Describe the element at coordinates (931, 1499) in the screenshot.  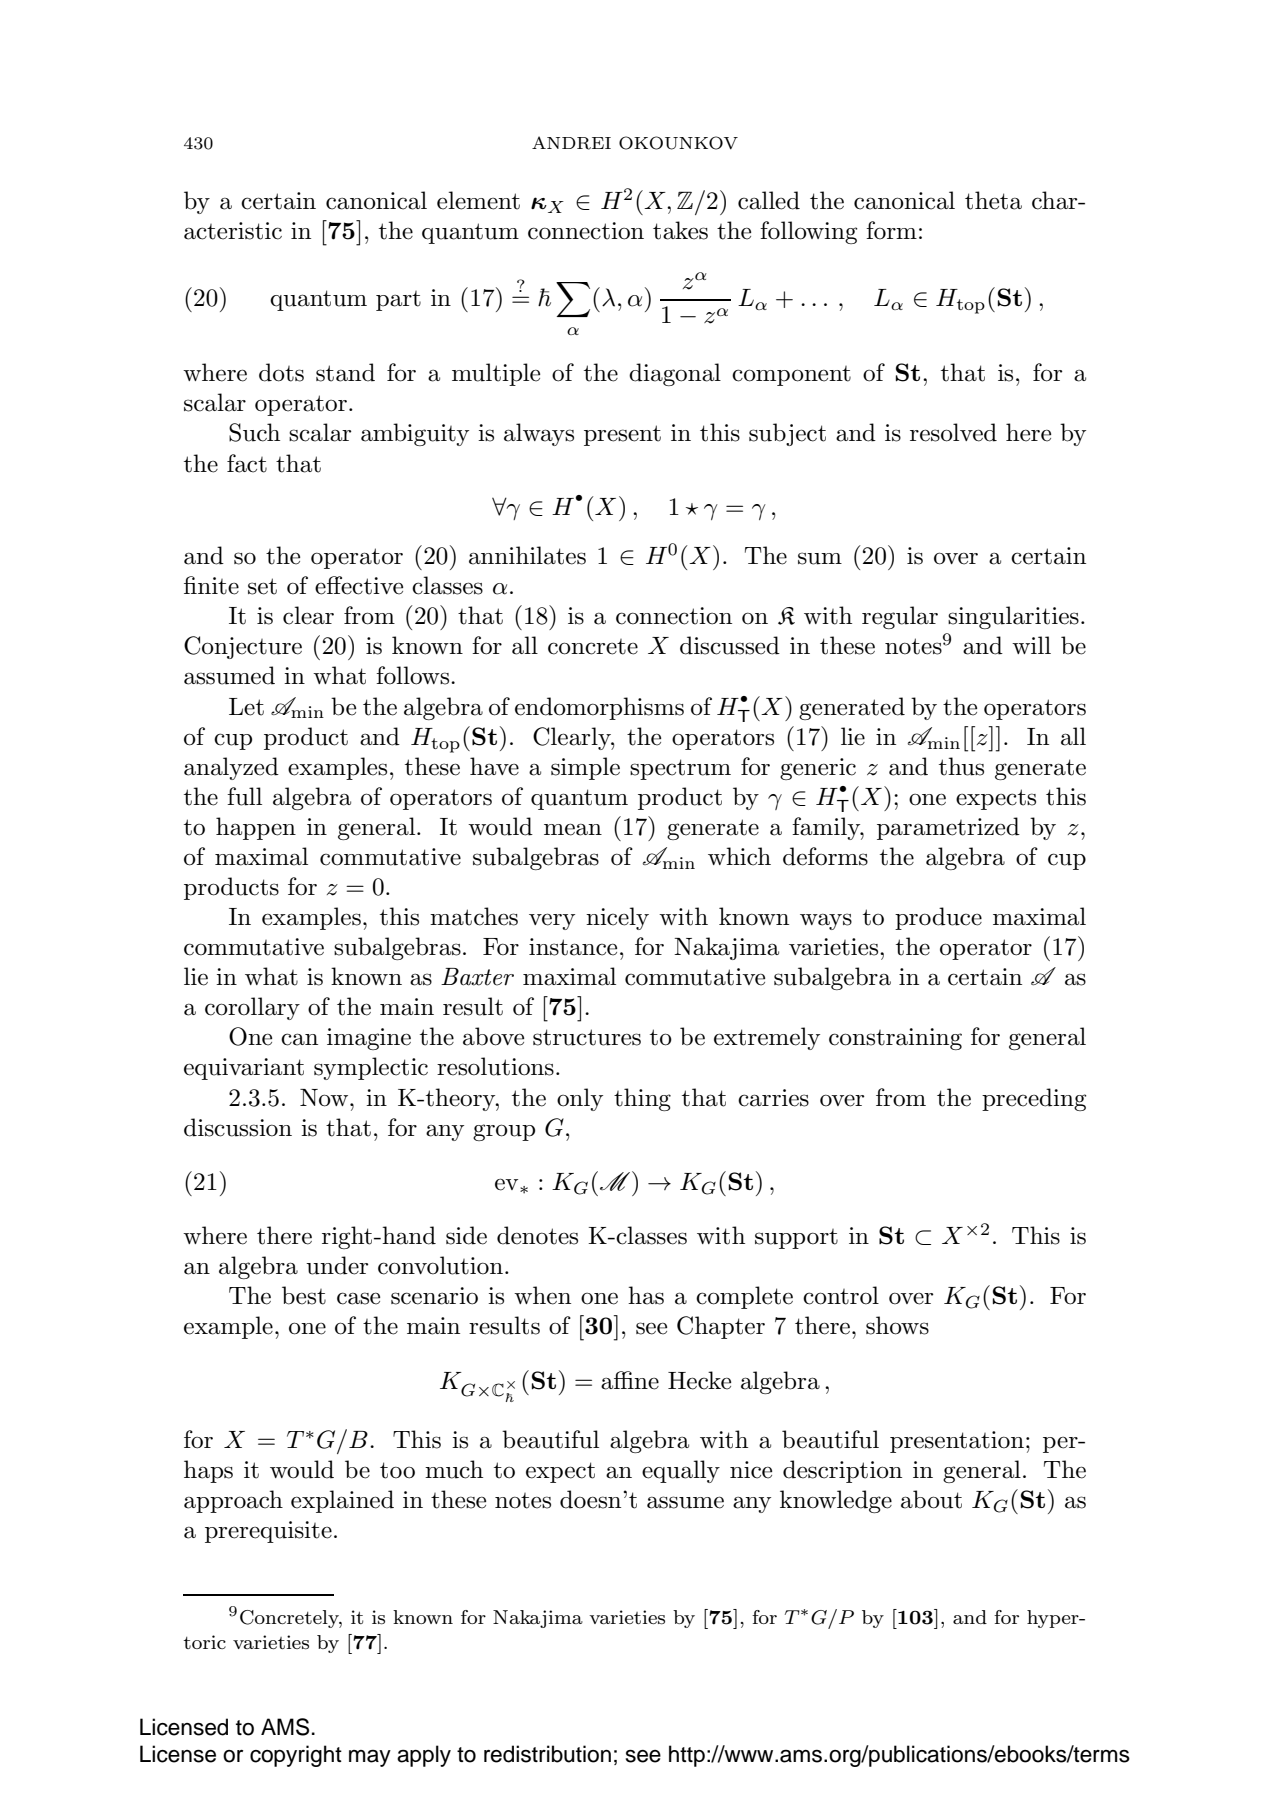
I see `about` at that location.
